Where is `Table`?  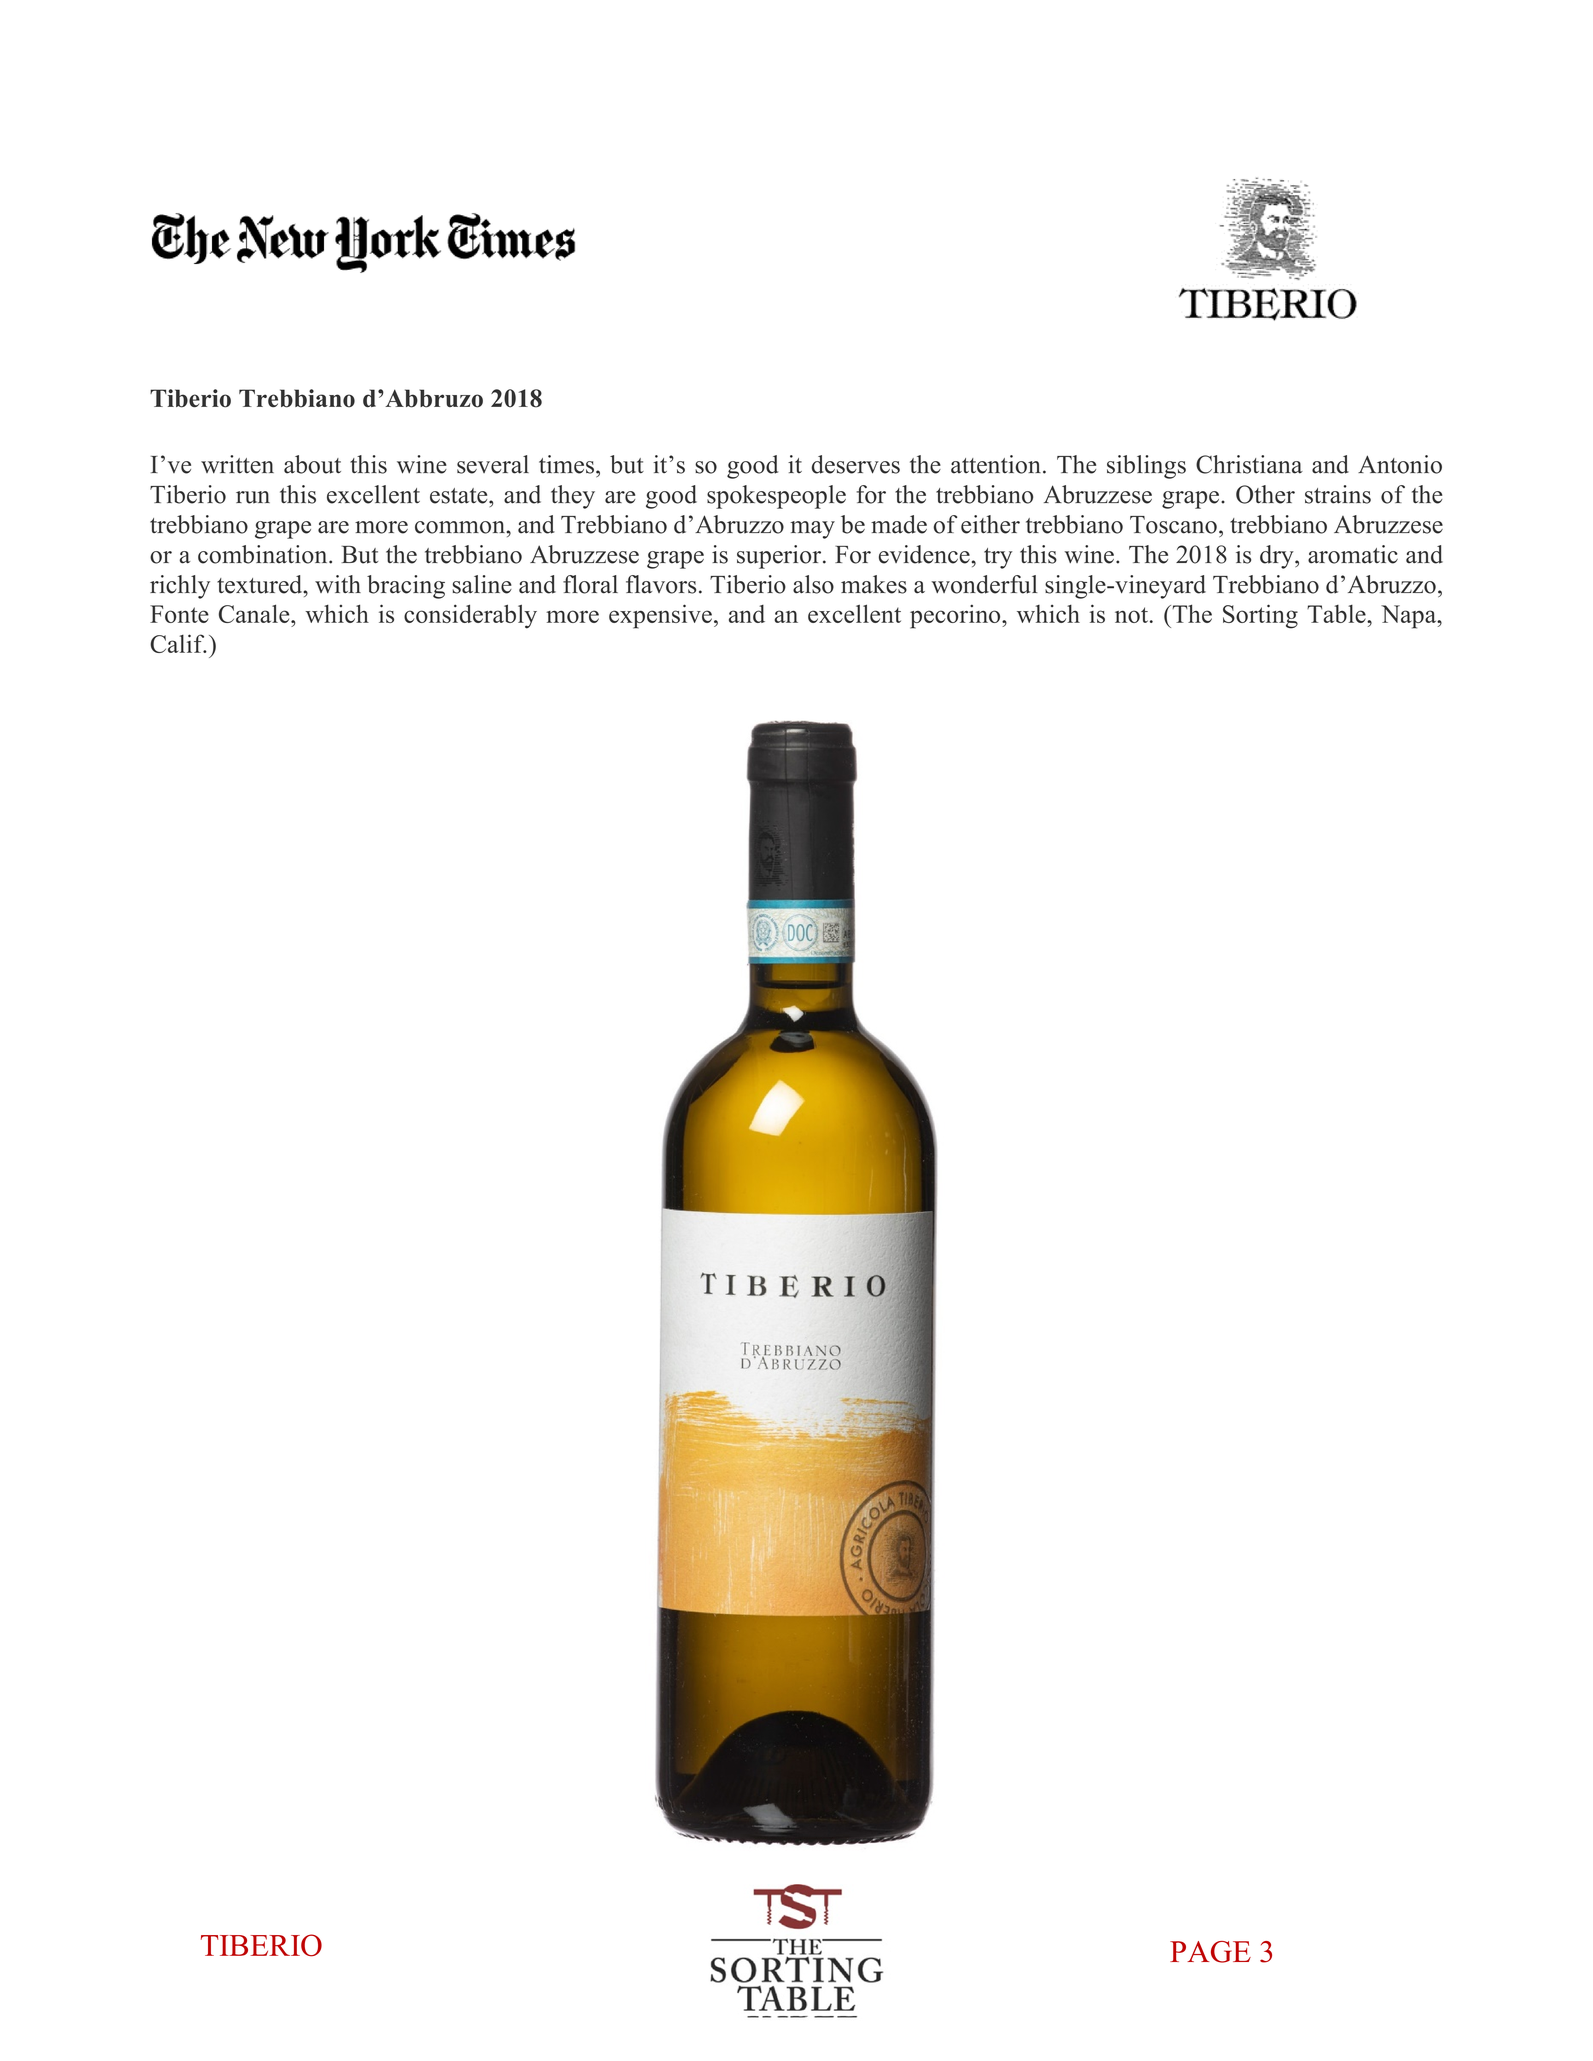 Table is located at coordinates (1337, 614).
